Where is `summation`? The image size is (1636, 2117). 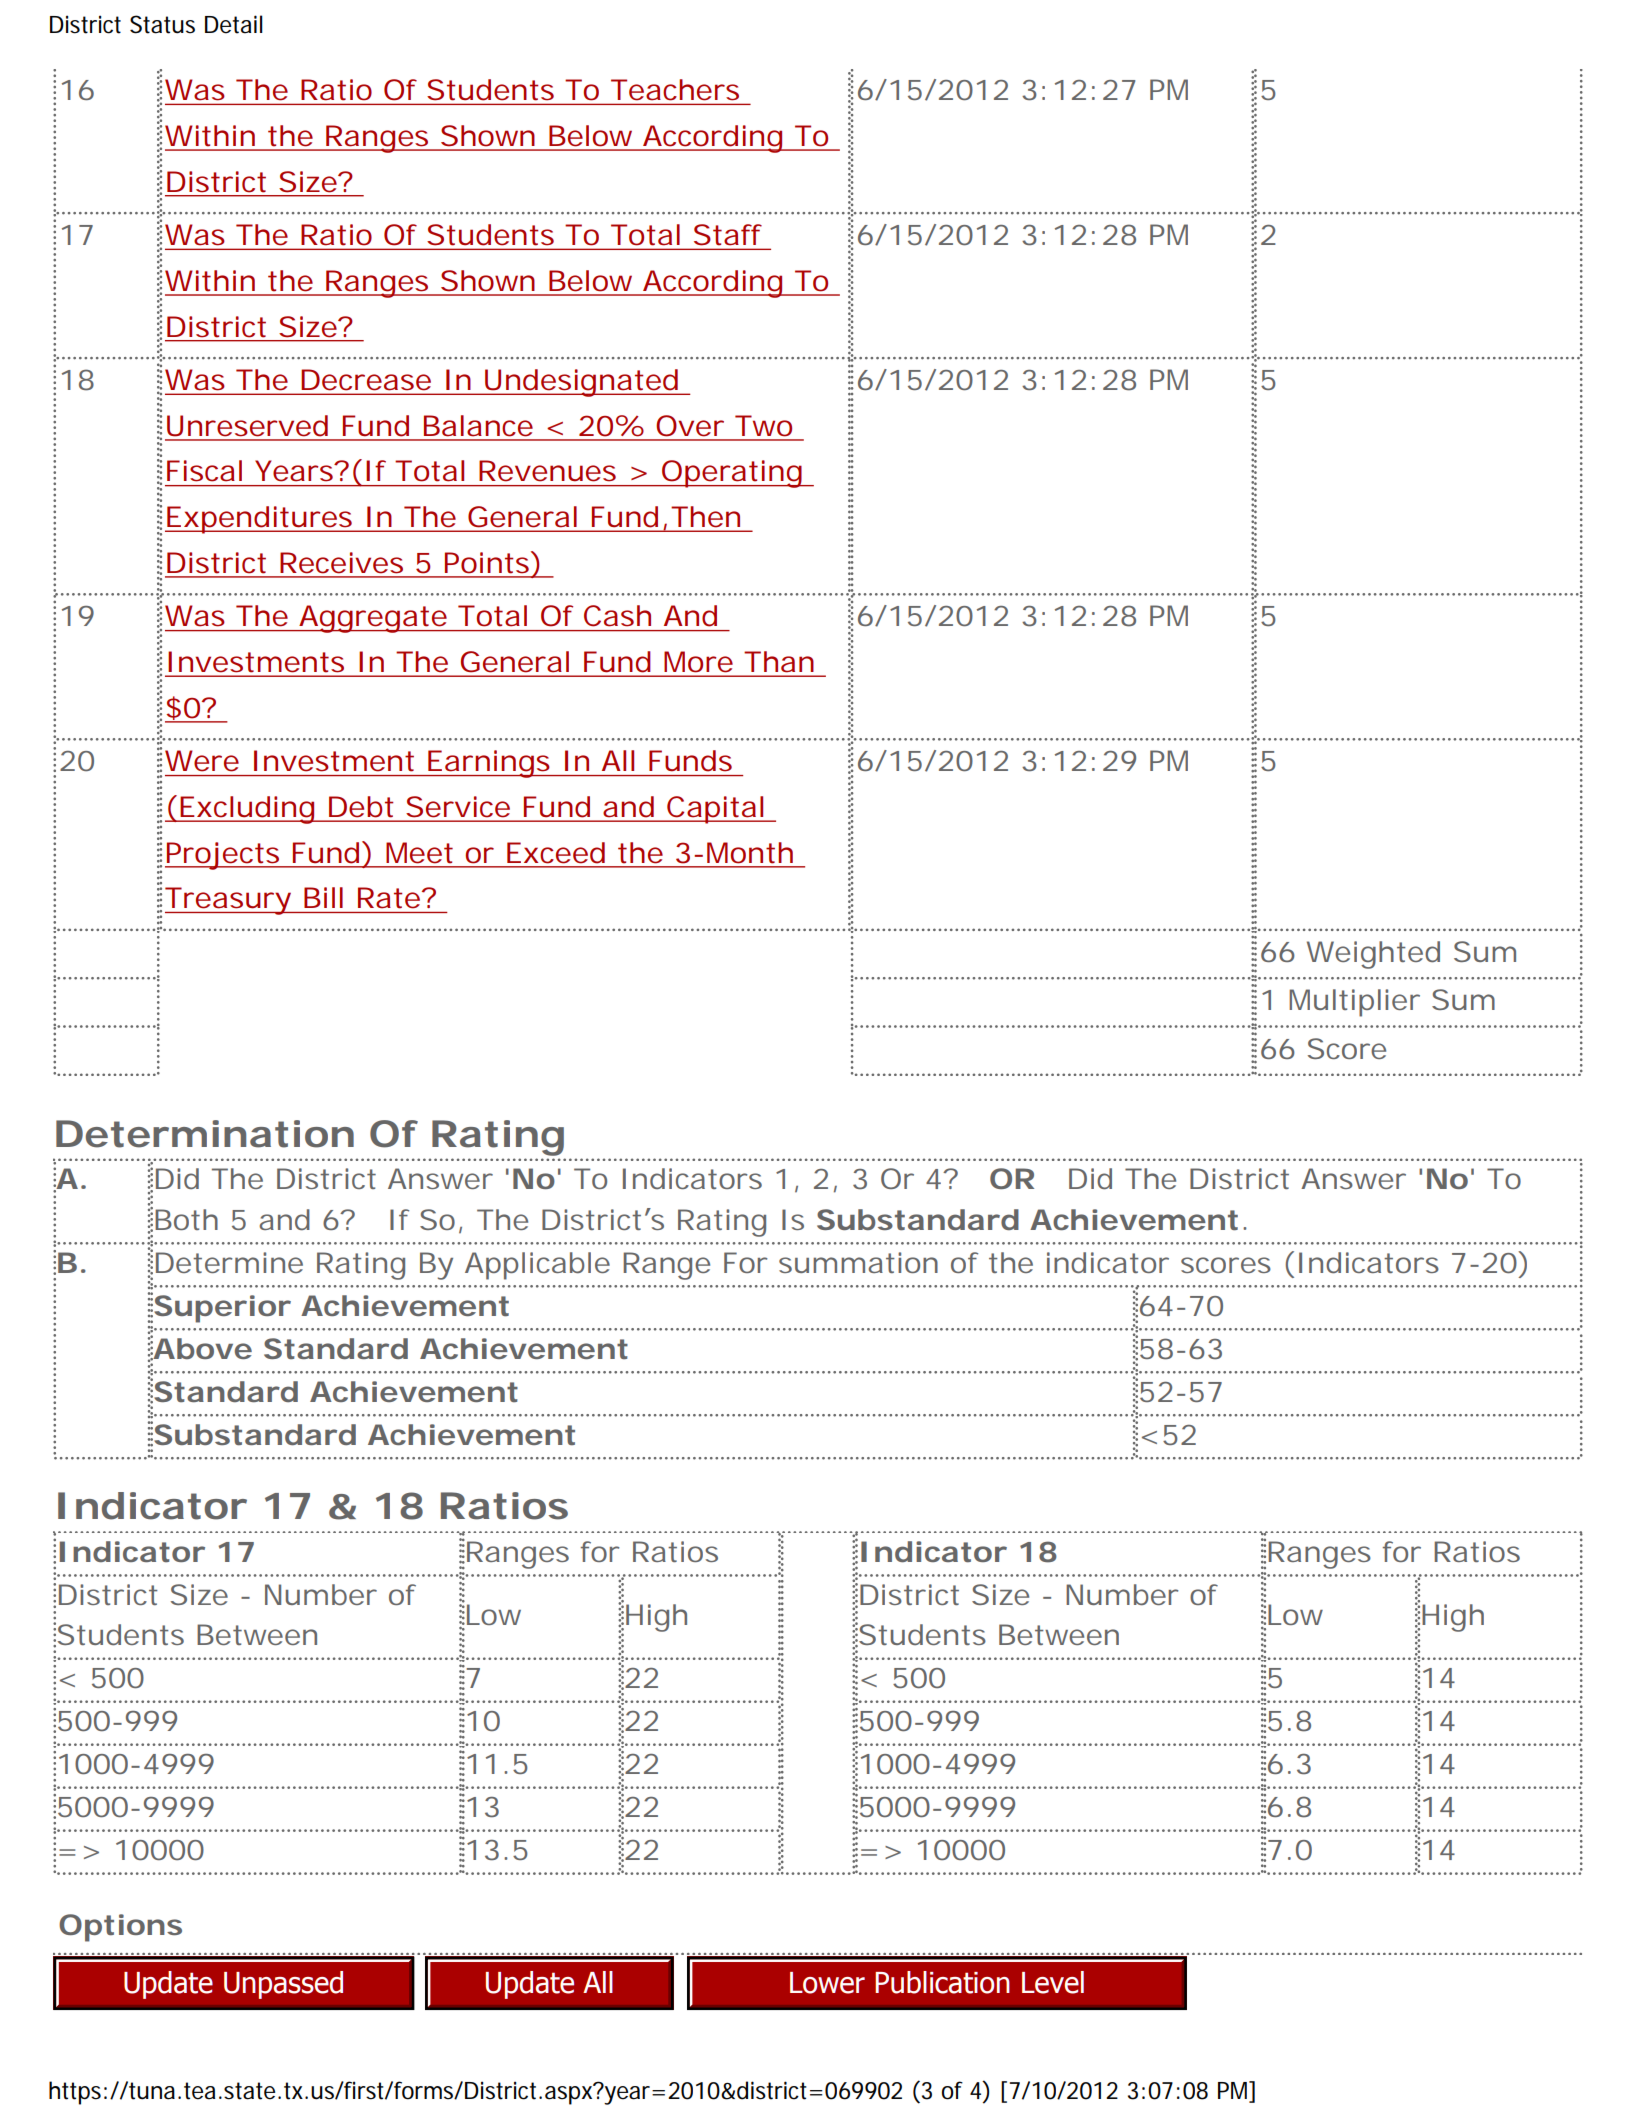 summation is located at coordinates (858, 1262).
